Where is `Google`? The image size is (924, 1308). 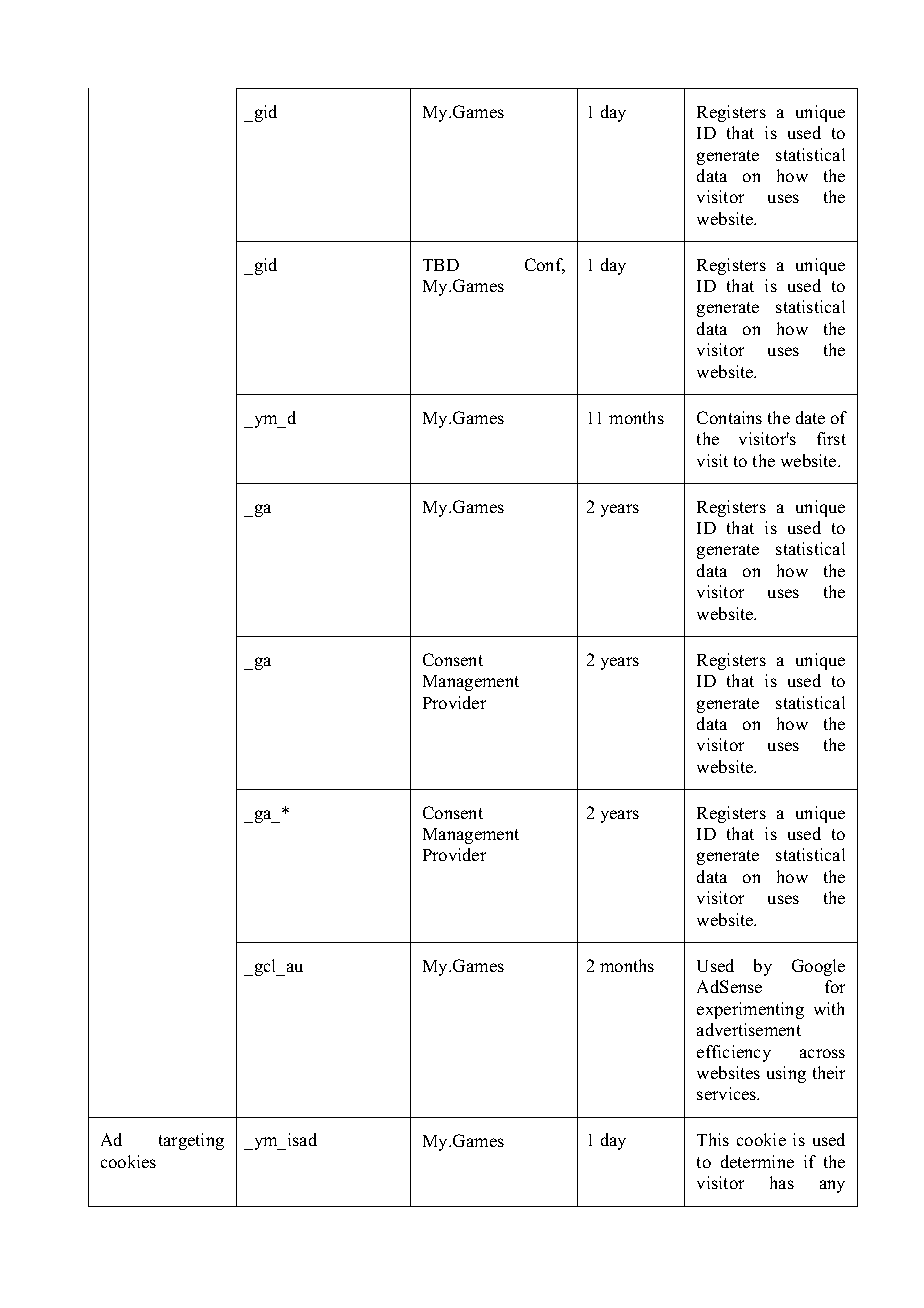 Google is located at coordinates (818, 967).
